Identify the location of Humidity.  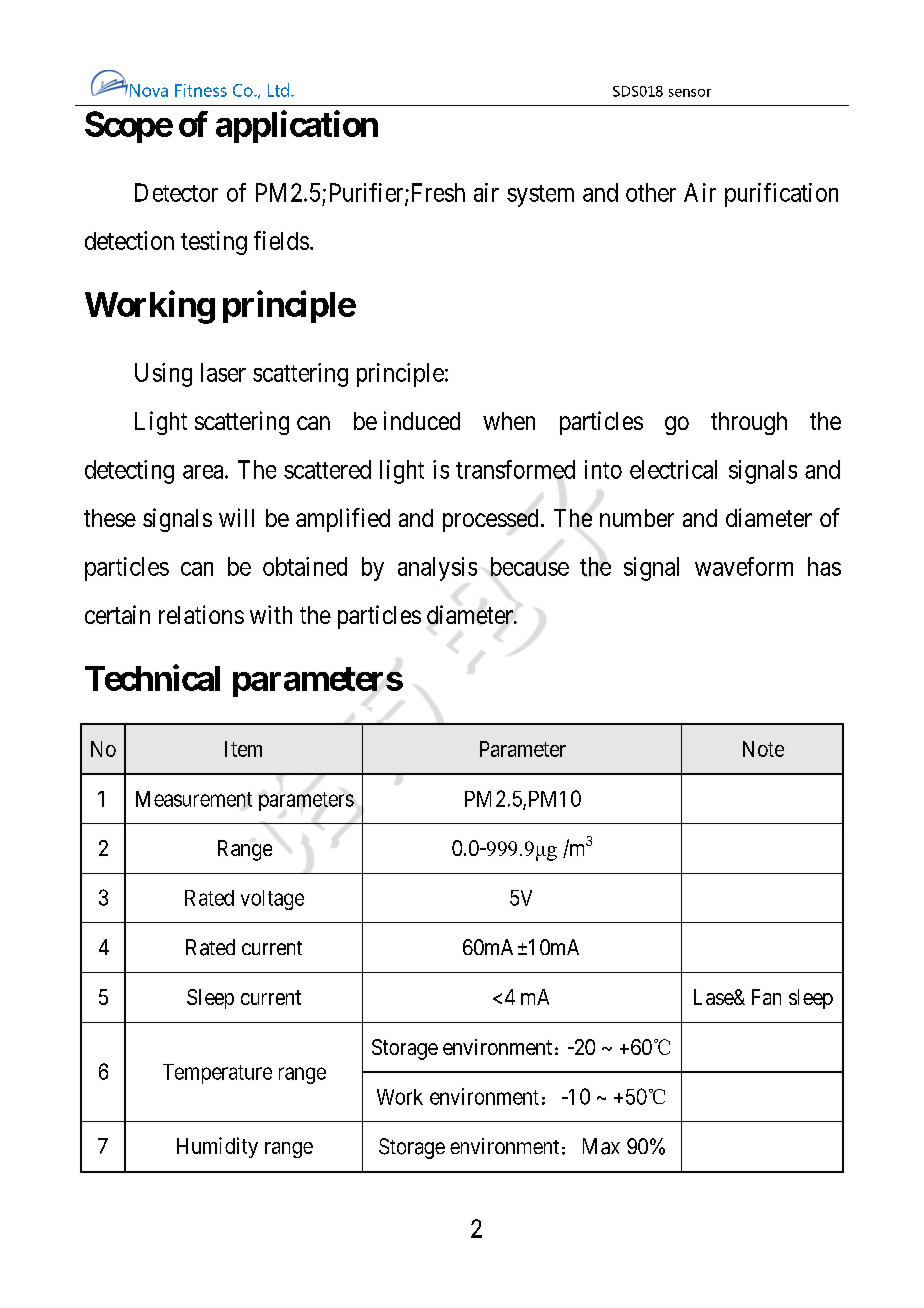
(217, 1147).
